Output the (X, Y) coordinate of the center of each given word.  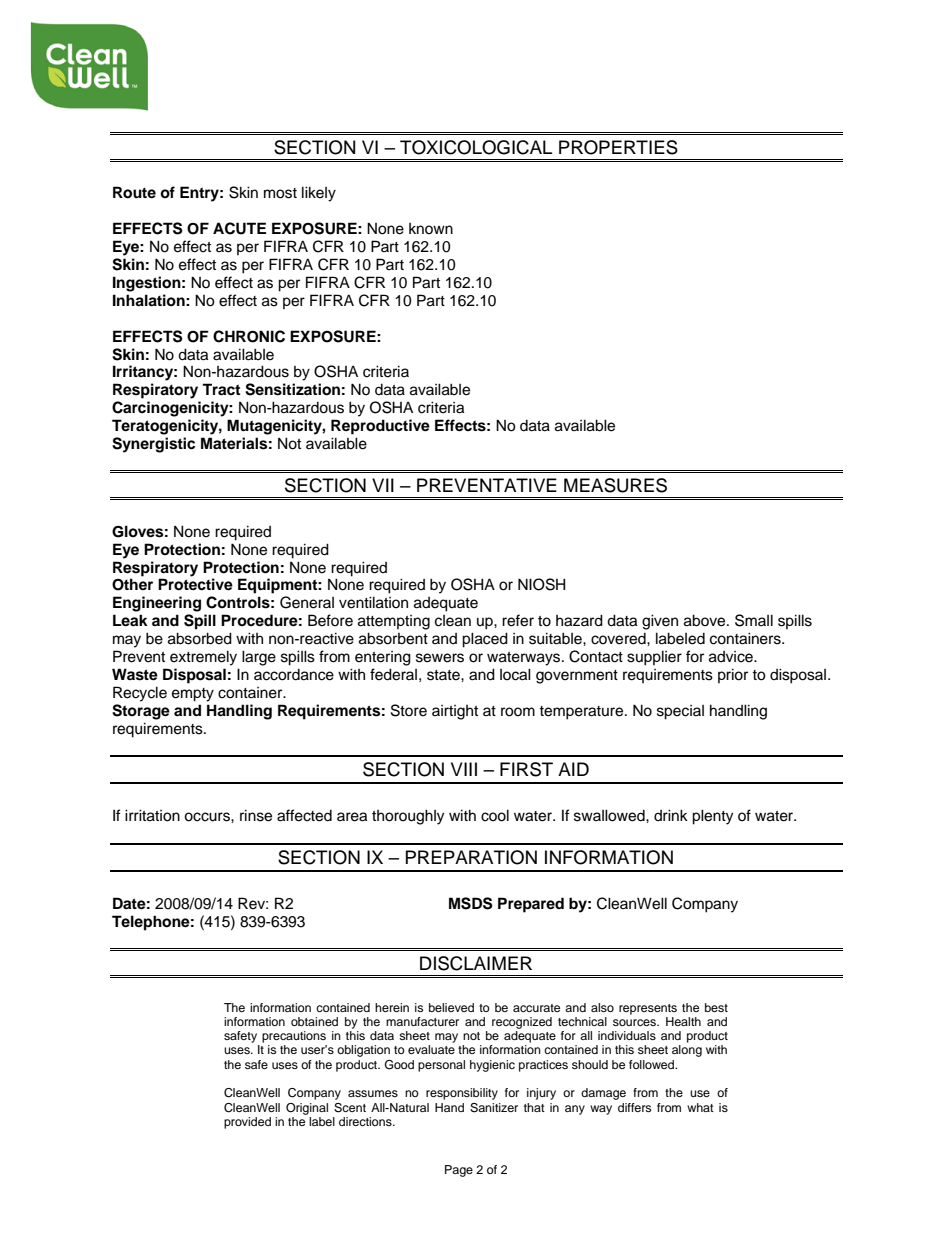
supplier (654, 658)
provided (247, 1123)
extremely (203, 658)
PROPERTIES (618, 147)
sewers (440, 658)
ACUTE (239, 228)
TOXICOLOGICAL (476, 147)
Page (459, 1171)
